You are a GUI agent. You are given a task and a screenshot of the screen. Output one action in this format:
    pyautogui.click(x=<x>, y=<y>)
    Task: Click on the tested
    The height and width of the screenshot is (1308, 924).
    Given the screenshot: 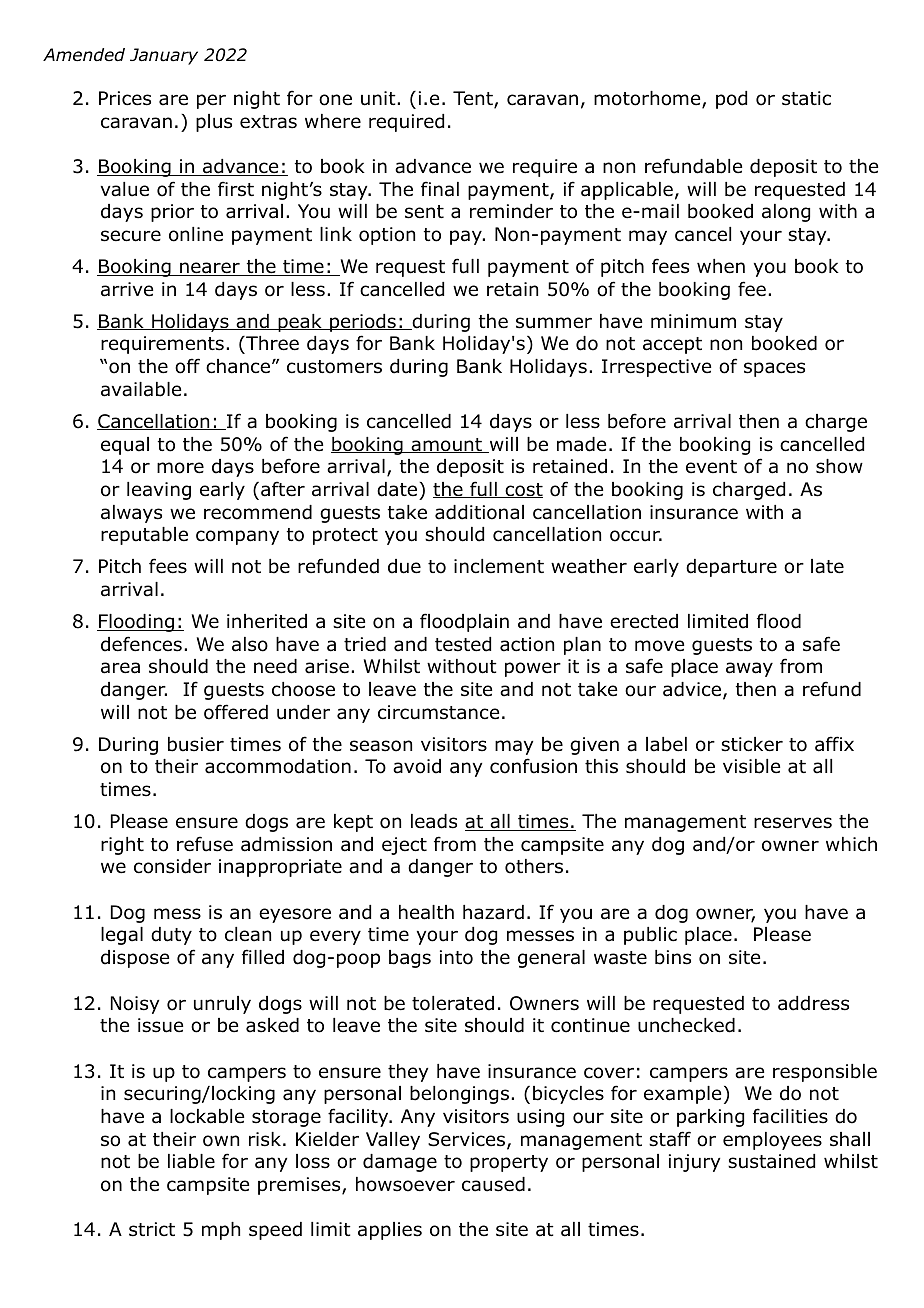 What is the action you would take?
    pyautogui.click(x=463, y=644)
